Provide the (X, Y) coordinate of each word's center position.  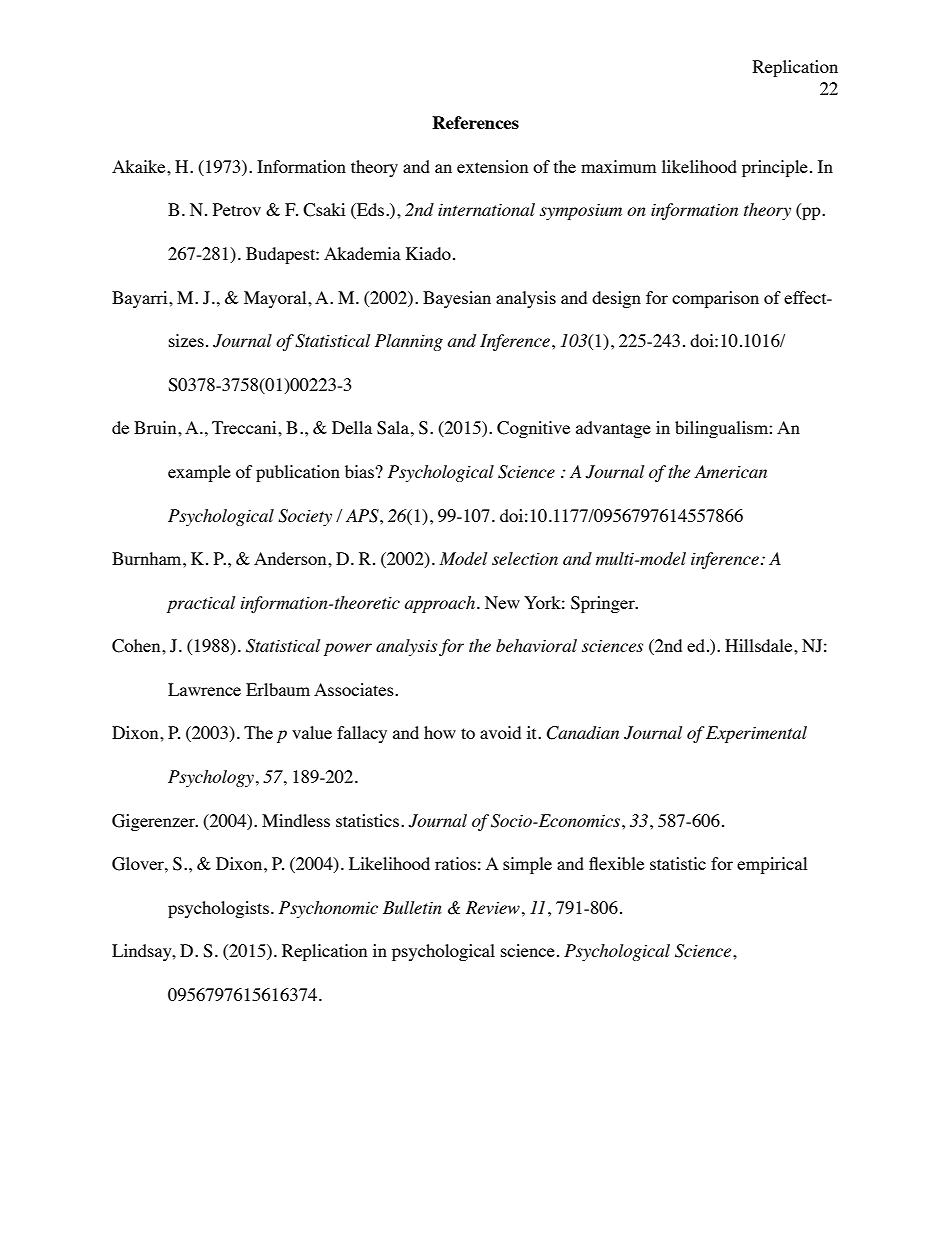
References (475, 122)
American (730, 471)
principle (775, 168)
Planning (409, 342)
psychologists (218, 909)
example (199, 473)
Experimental (756, 734)
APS (363, 516)
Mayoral (276, 299)
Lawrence (204, 689)
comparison (715, 299)
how (440, 732)
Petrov (237, 209)
